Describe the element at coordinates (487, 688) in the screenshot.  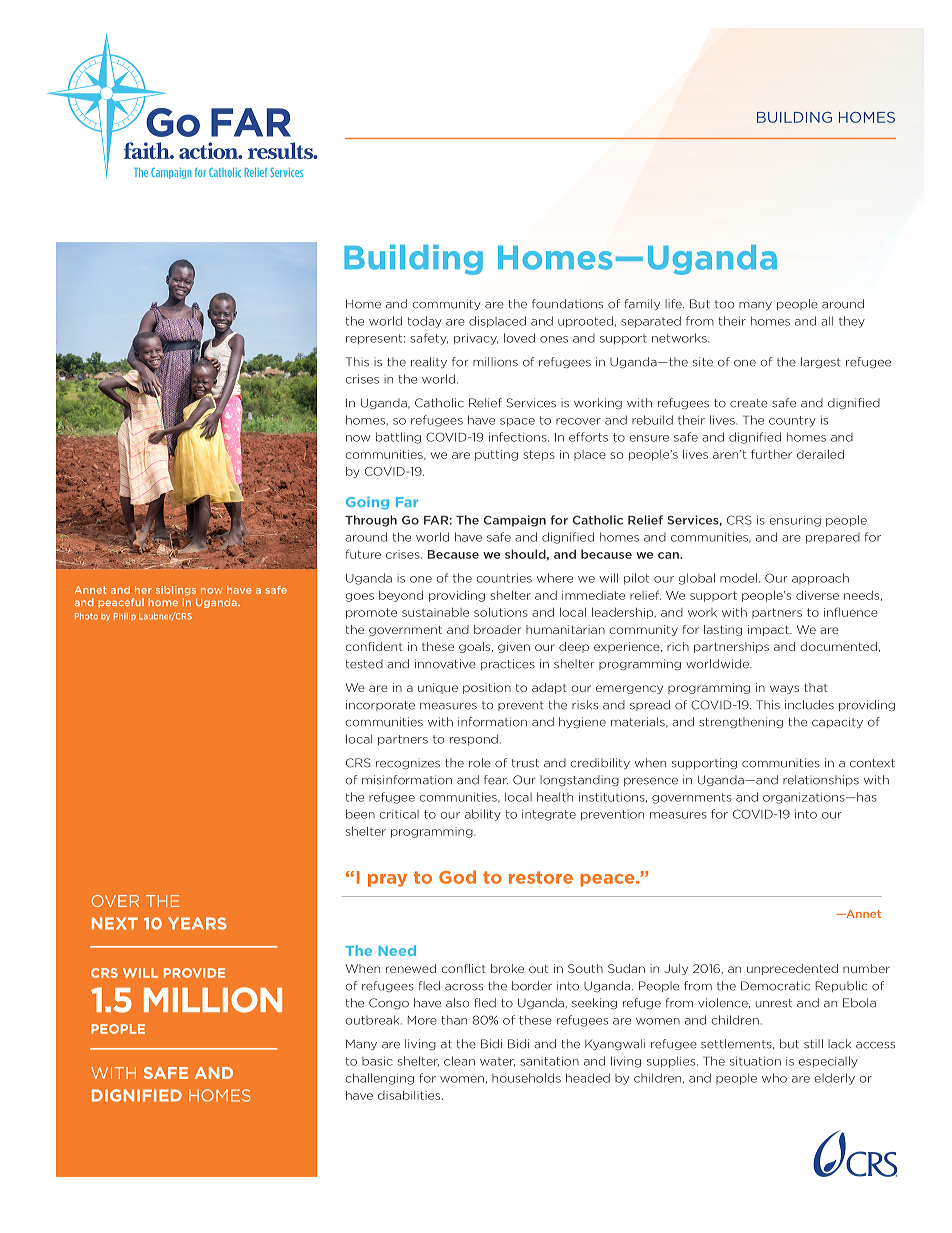
I see `position` at that location.
